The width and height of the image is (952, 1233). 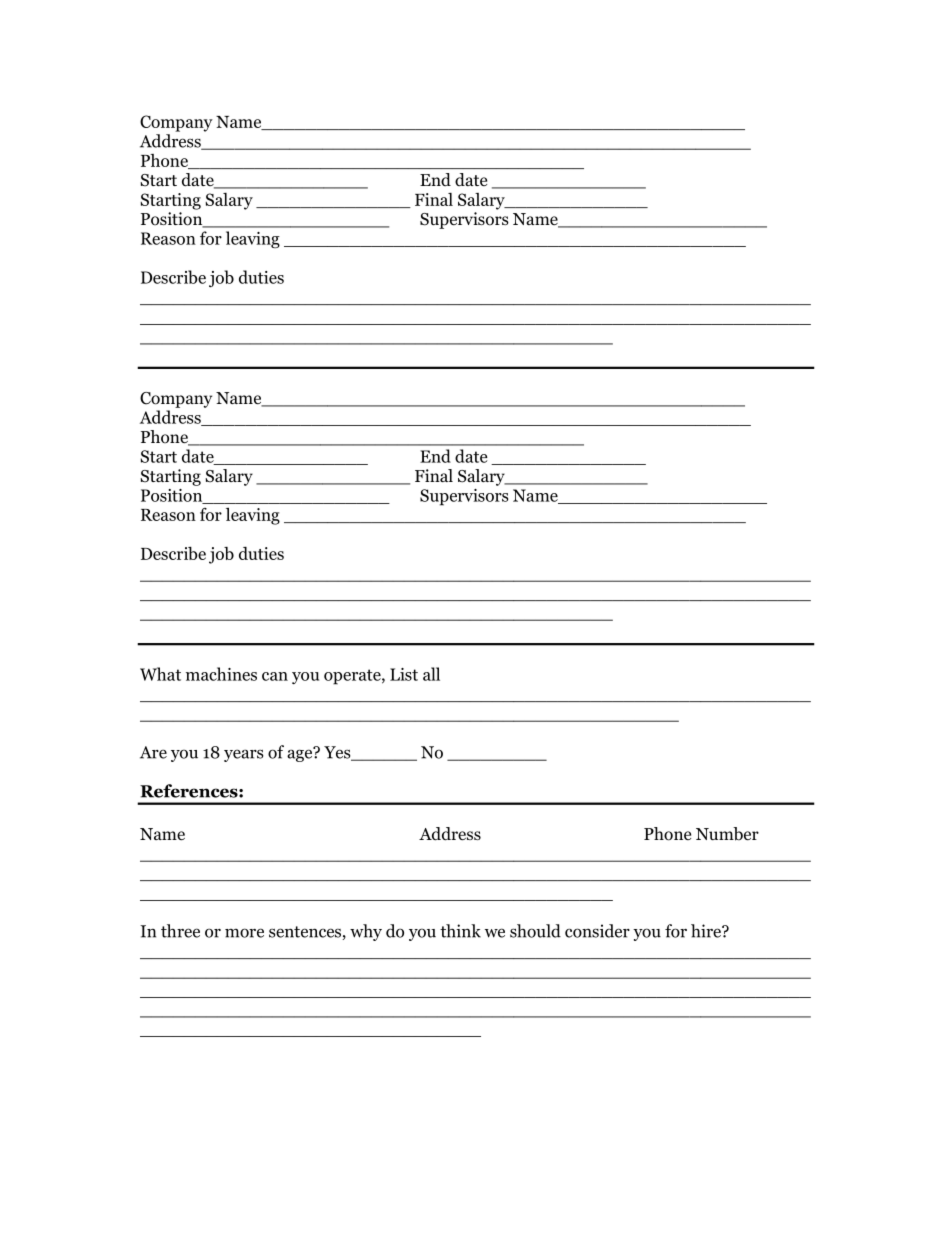 What do you see at coordinates (727, 834) in the image?
I see `Number` at bounding box center [727, 834].
